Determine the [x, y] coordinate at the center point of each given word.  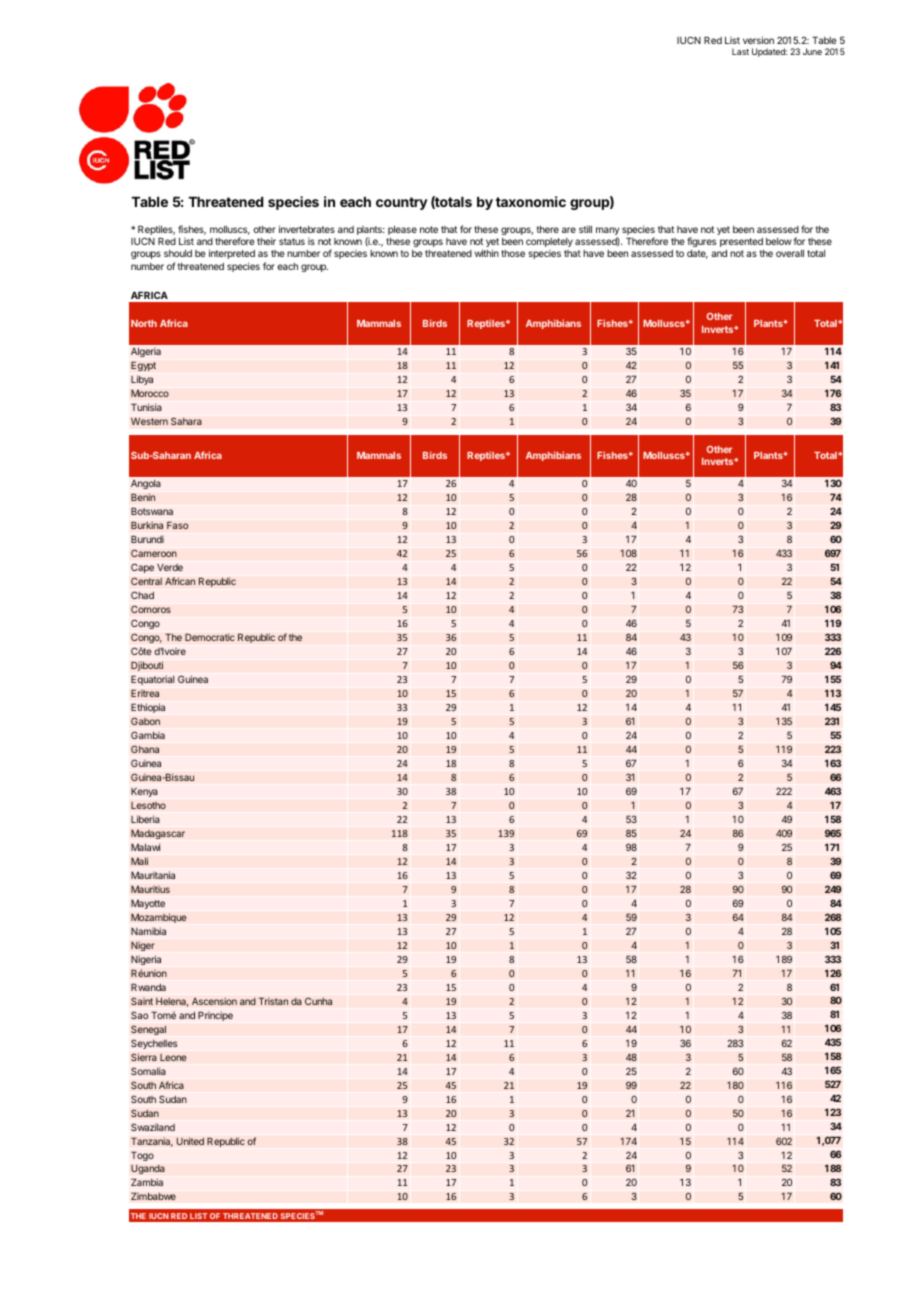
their [266, 241]
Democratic [210, 637]
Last [740, 51]
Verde [170, 567]
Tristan [273, 1001]
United [190, 1141]
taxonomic [531, 201]
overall [790, 253]
